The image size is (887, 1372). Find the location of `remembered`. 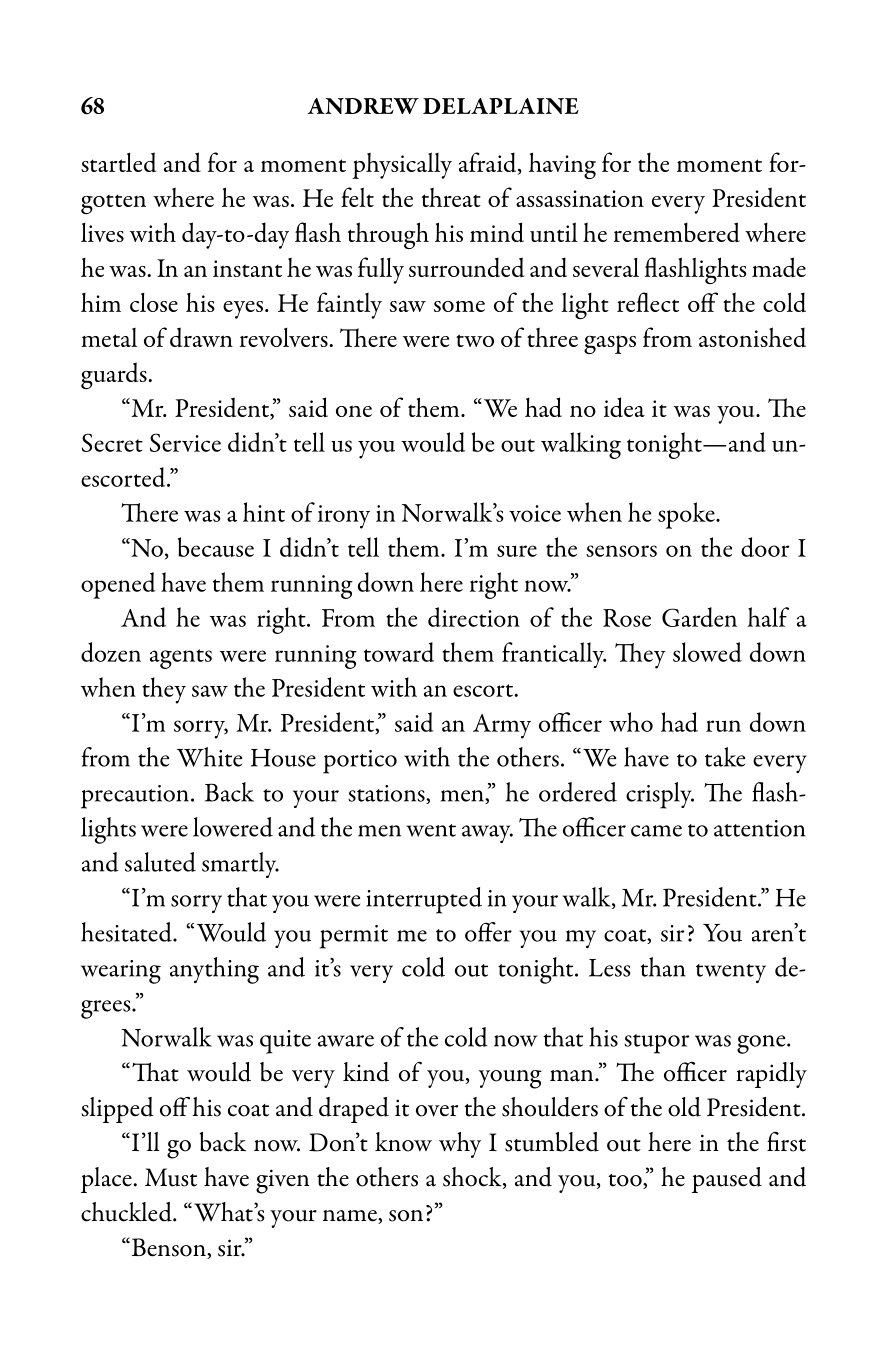

remembered is located at coordinates (677, 232).
